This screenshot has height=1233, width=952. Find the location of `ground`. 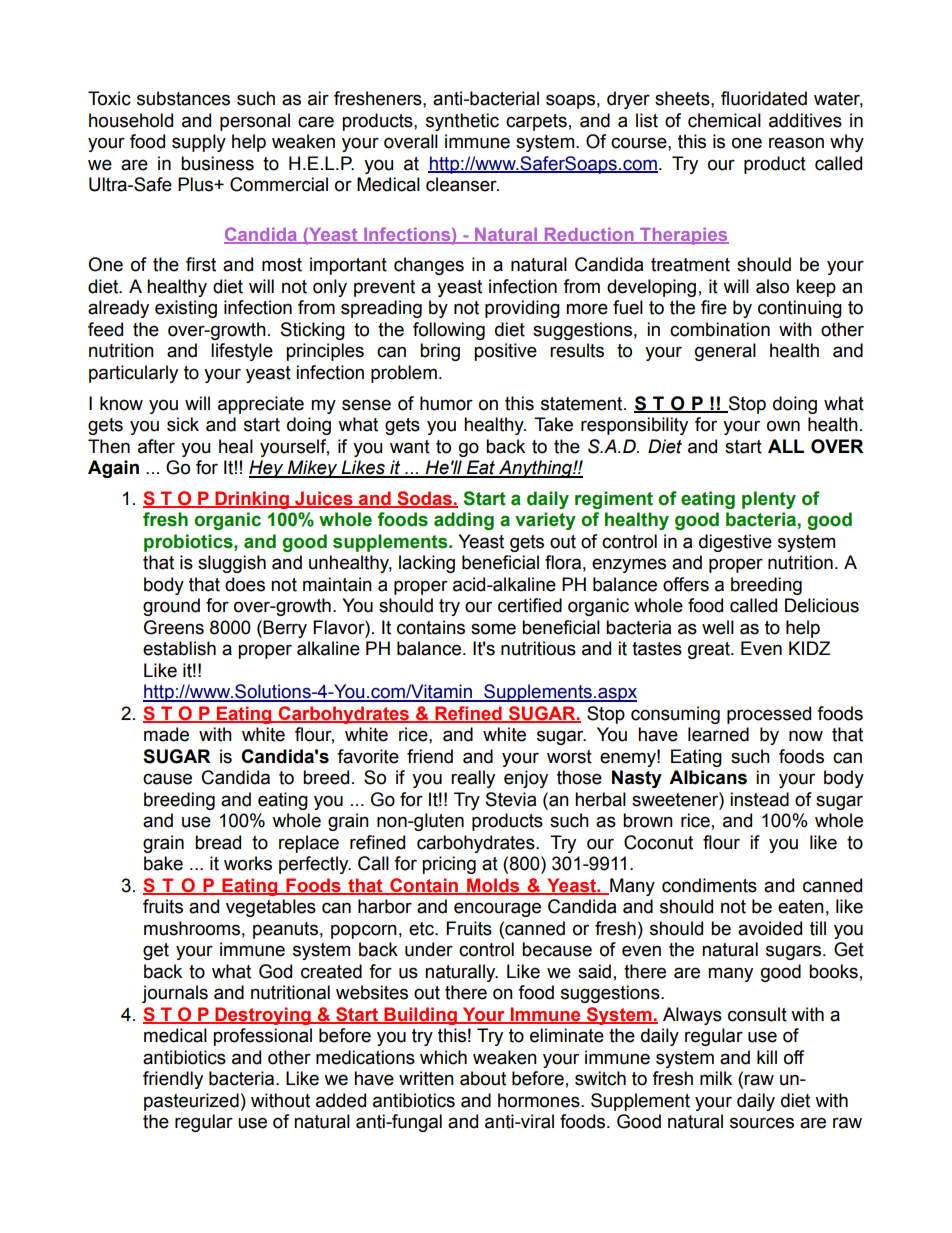

ground is located at coordinates (171, 607).
